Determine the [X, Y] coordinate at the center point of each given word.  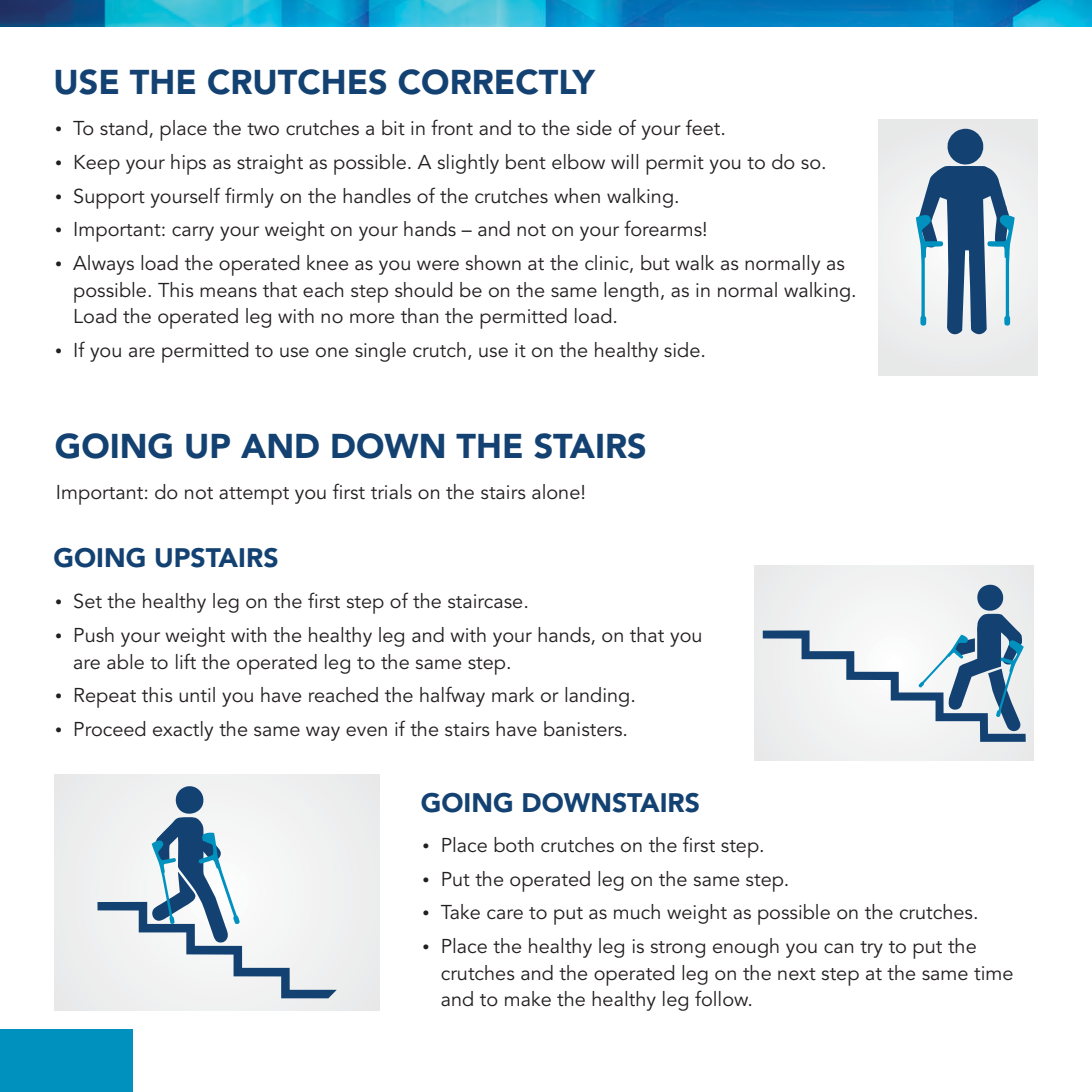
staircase [485, 601]
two [263, 129]
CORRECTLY [496, 82]
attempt [254, 496]
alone [556, 492]
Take [460, 911]
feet [704, 127]
